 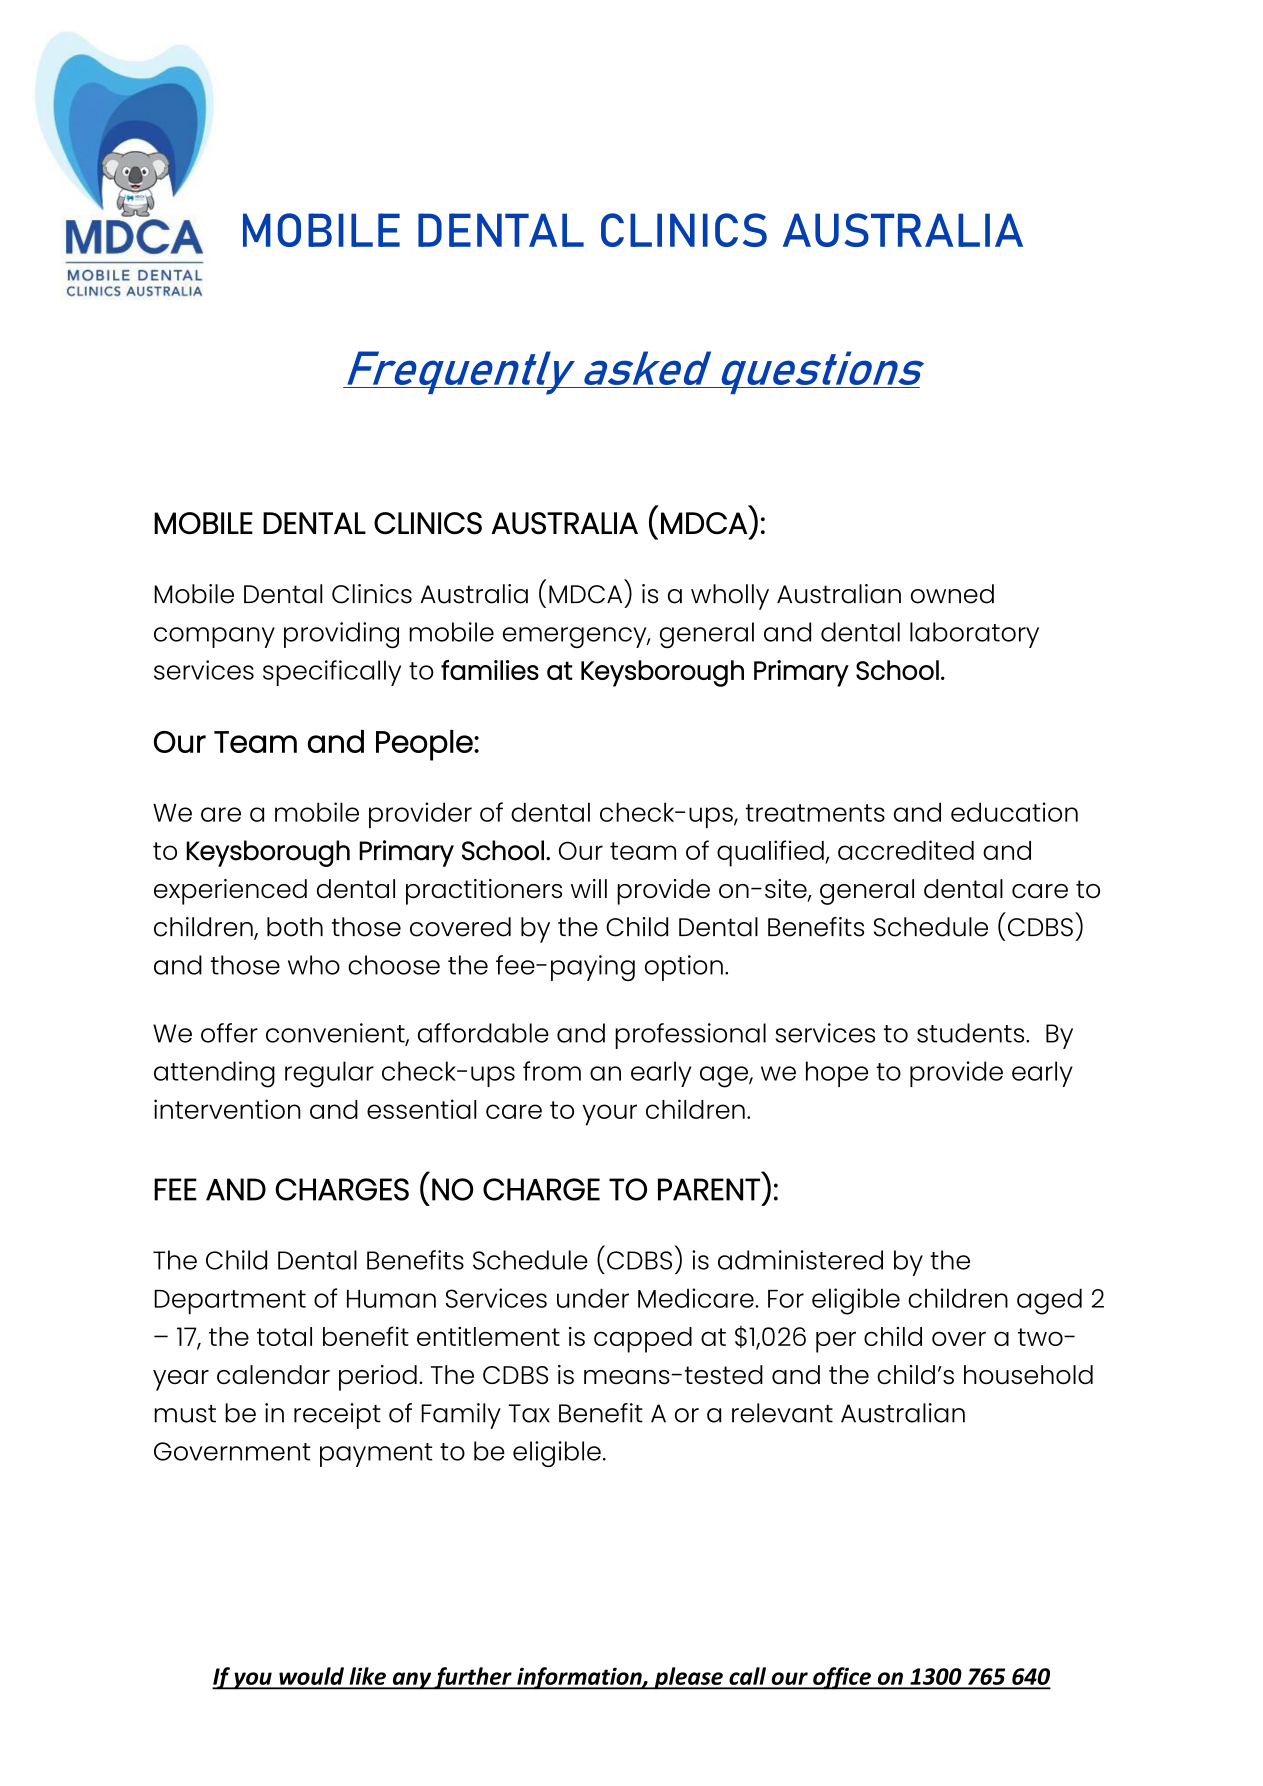 What do you see at coordinates (837, 1074) in the page?
I see `hope` at bounding box center [837, 1074].
